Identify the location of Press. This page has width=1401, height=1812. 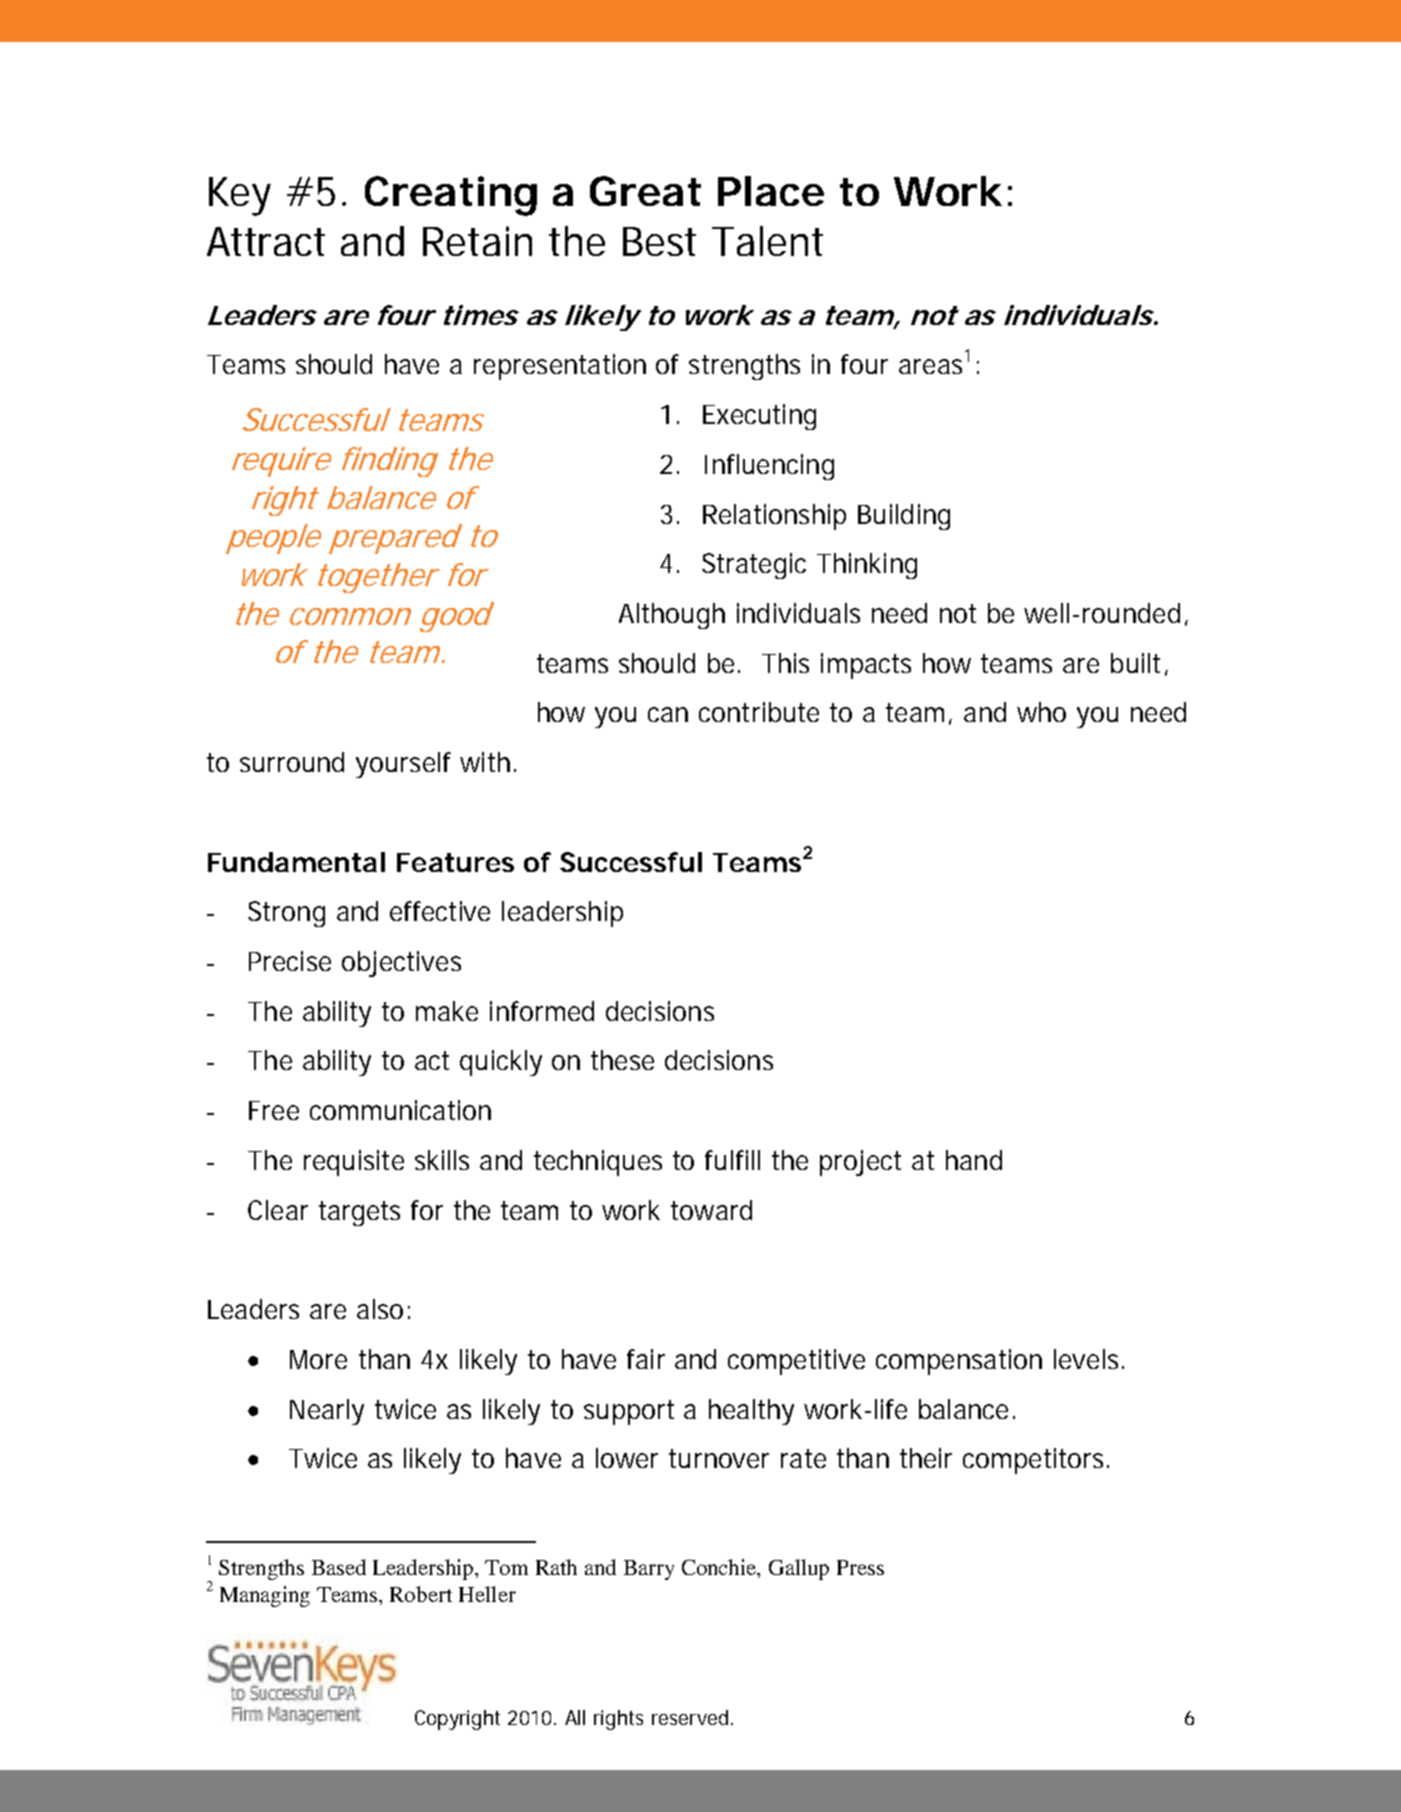
(860, 1567).
